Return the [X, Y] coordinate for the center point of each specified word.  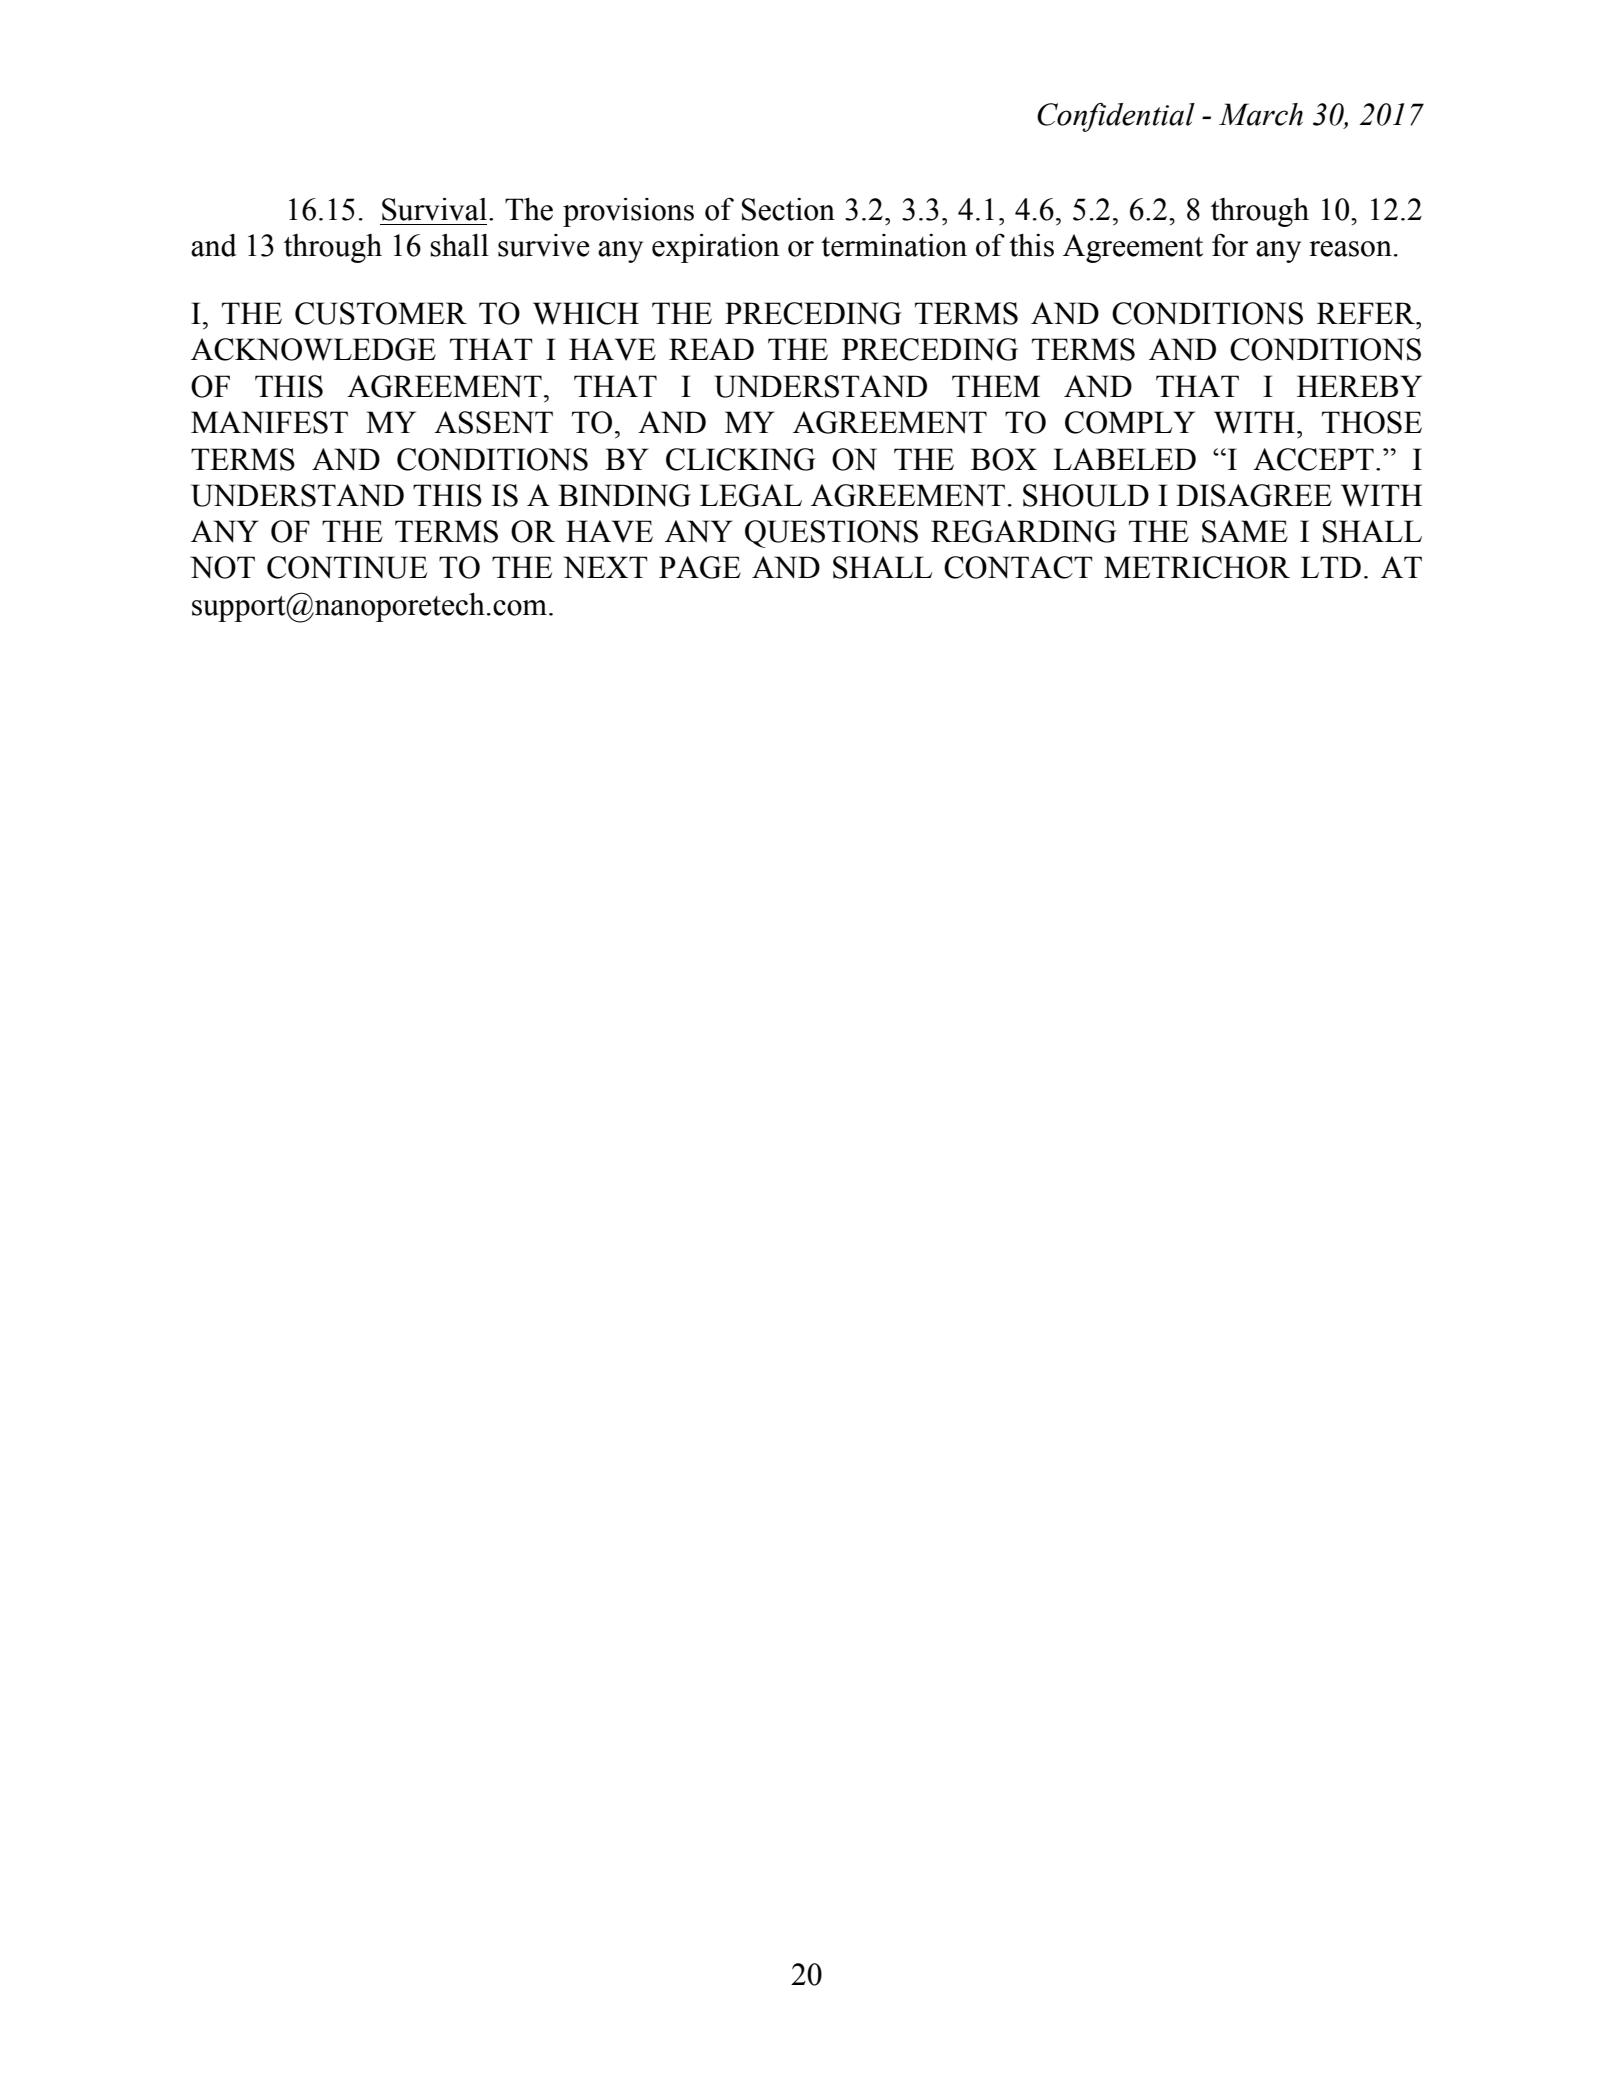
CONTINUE [347, 567]
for [1230, 245]
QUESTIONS [831, 534]
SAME [1245, 531]
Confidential [1116, 117]
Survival [434, 209]
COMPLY [1130, 422]
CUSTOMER [381, 313]
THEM [996, 386]
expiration [716, 248]
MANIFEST [269, 422]
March [1261, 114]
